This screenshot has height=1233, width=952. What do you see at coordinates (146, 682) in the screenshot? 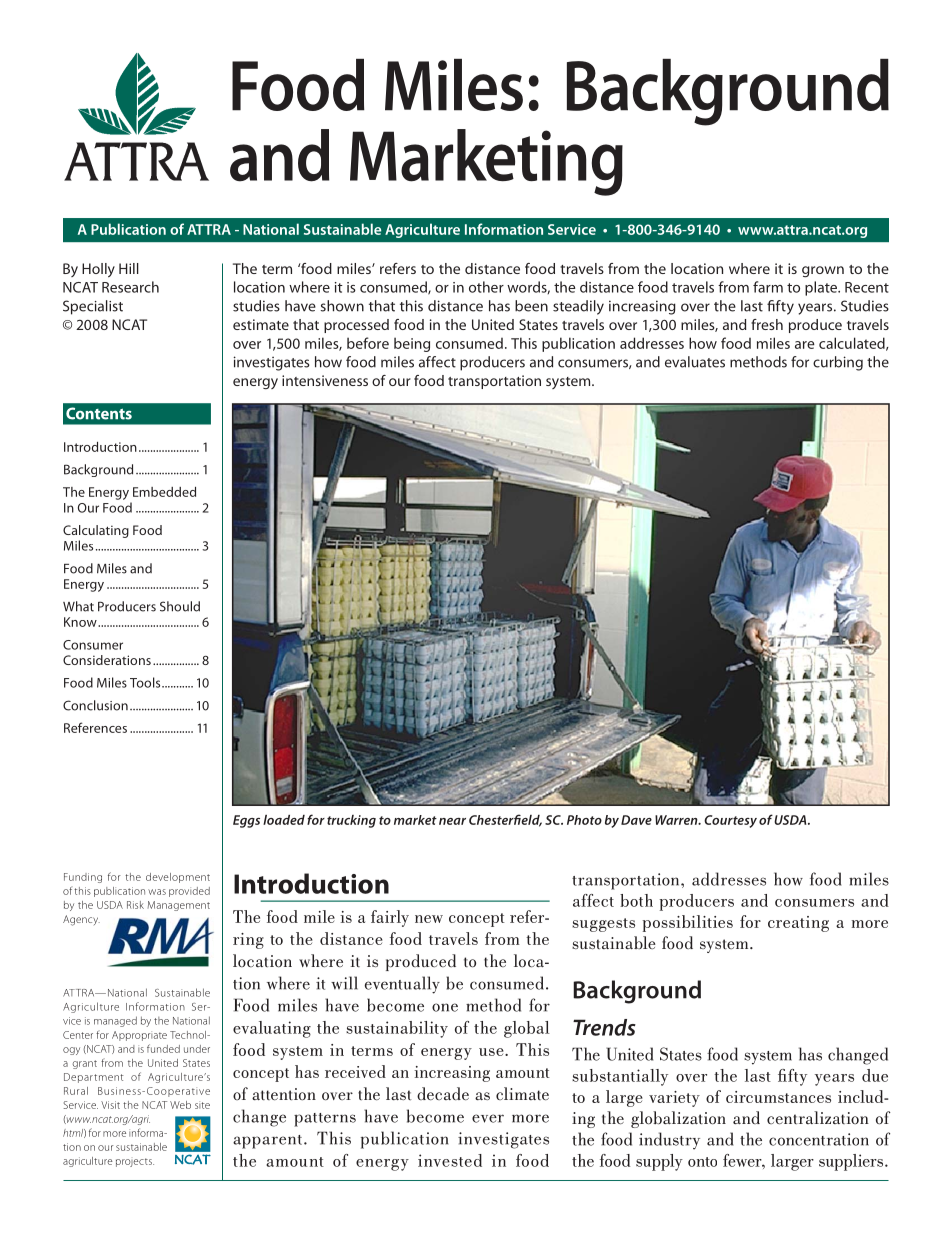
I see `Tools` at bounding box center [146, 682].
